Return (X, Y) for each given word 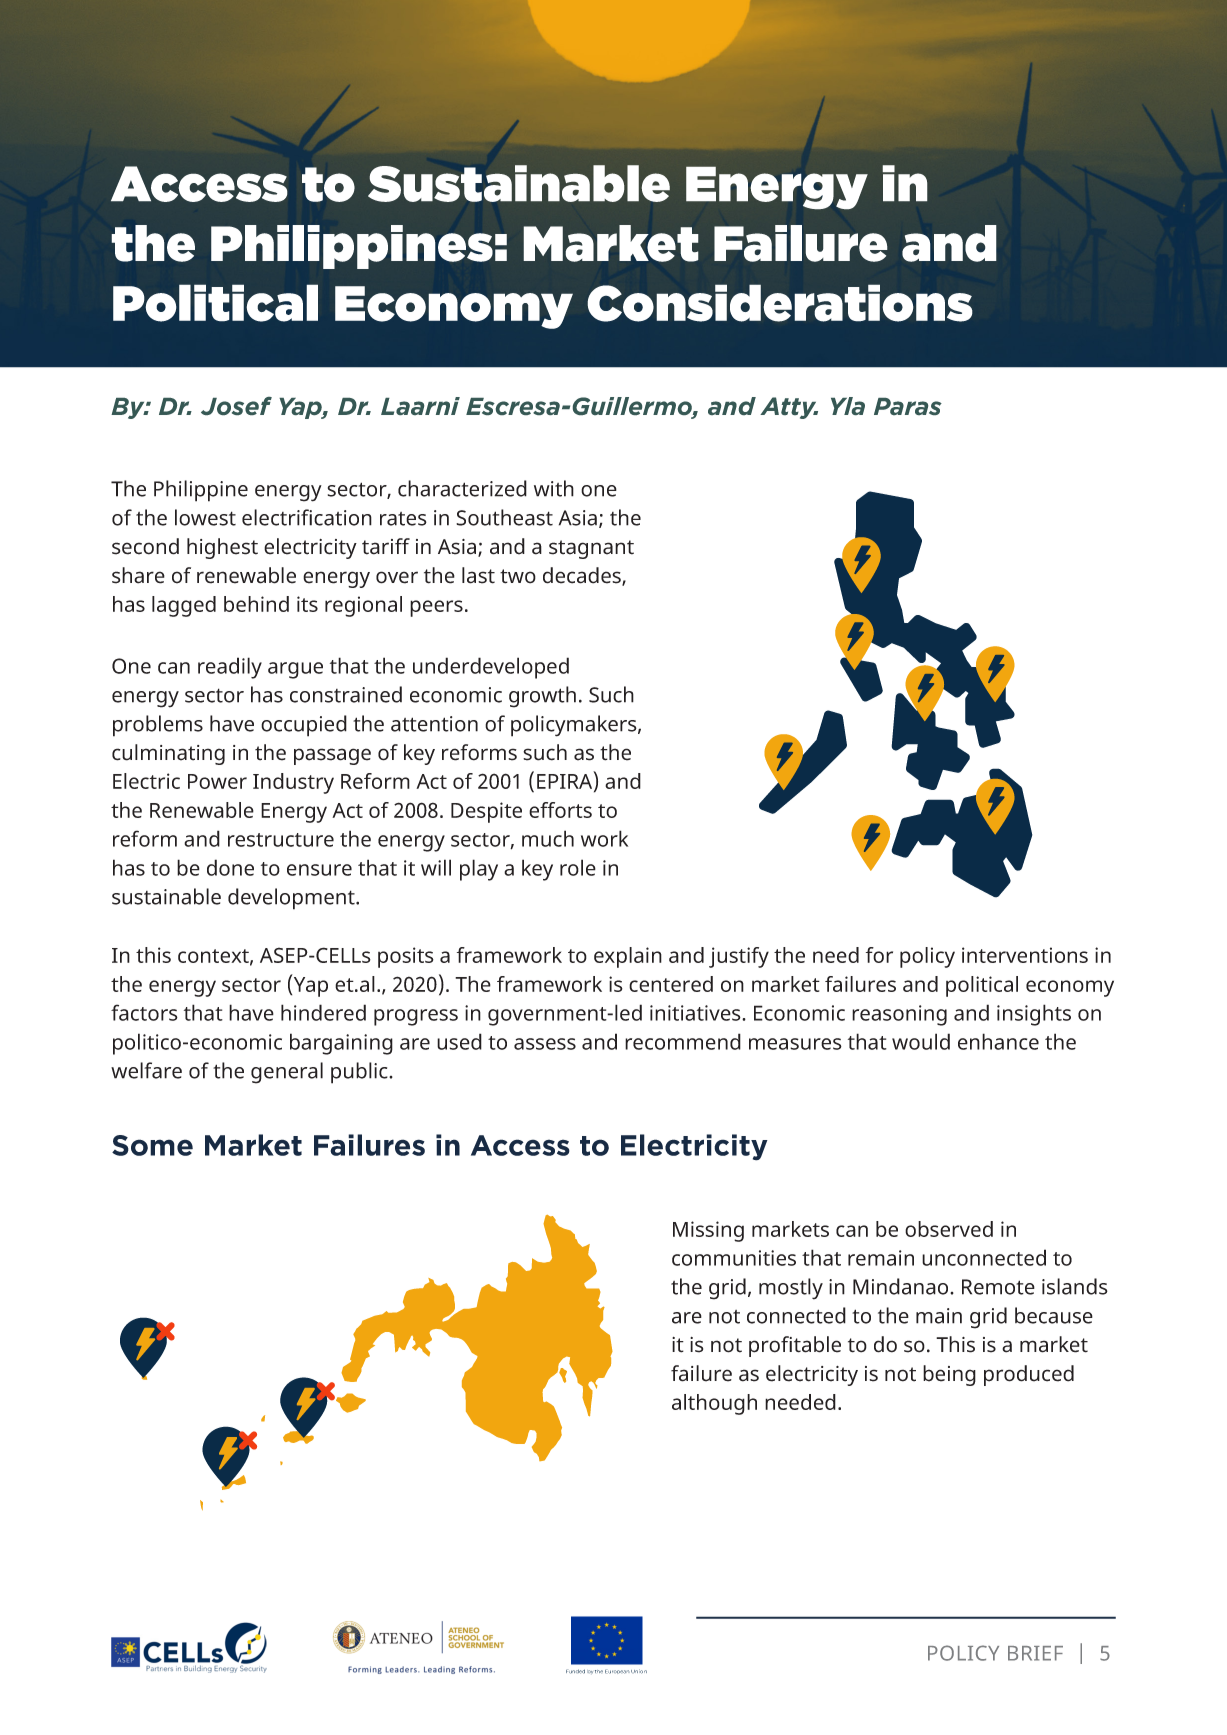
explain (628, 957)
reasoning (899, 1015)
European (617, 1671)
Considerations (780, 303)
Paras (908, 406)
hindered (323, 1012)
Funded (575, 1671)
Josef (236, 406)
